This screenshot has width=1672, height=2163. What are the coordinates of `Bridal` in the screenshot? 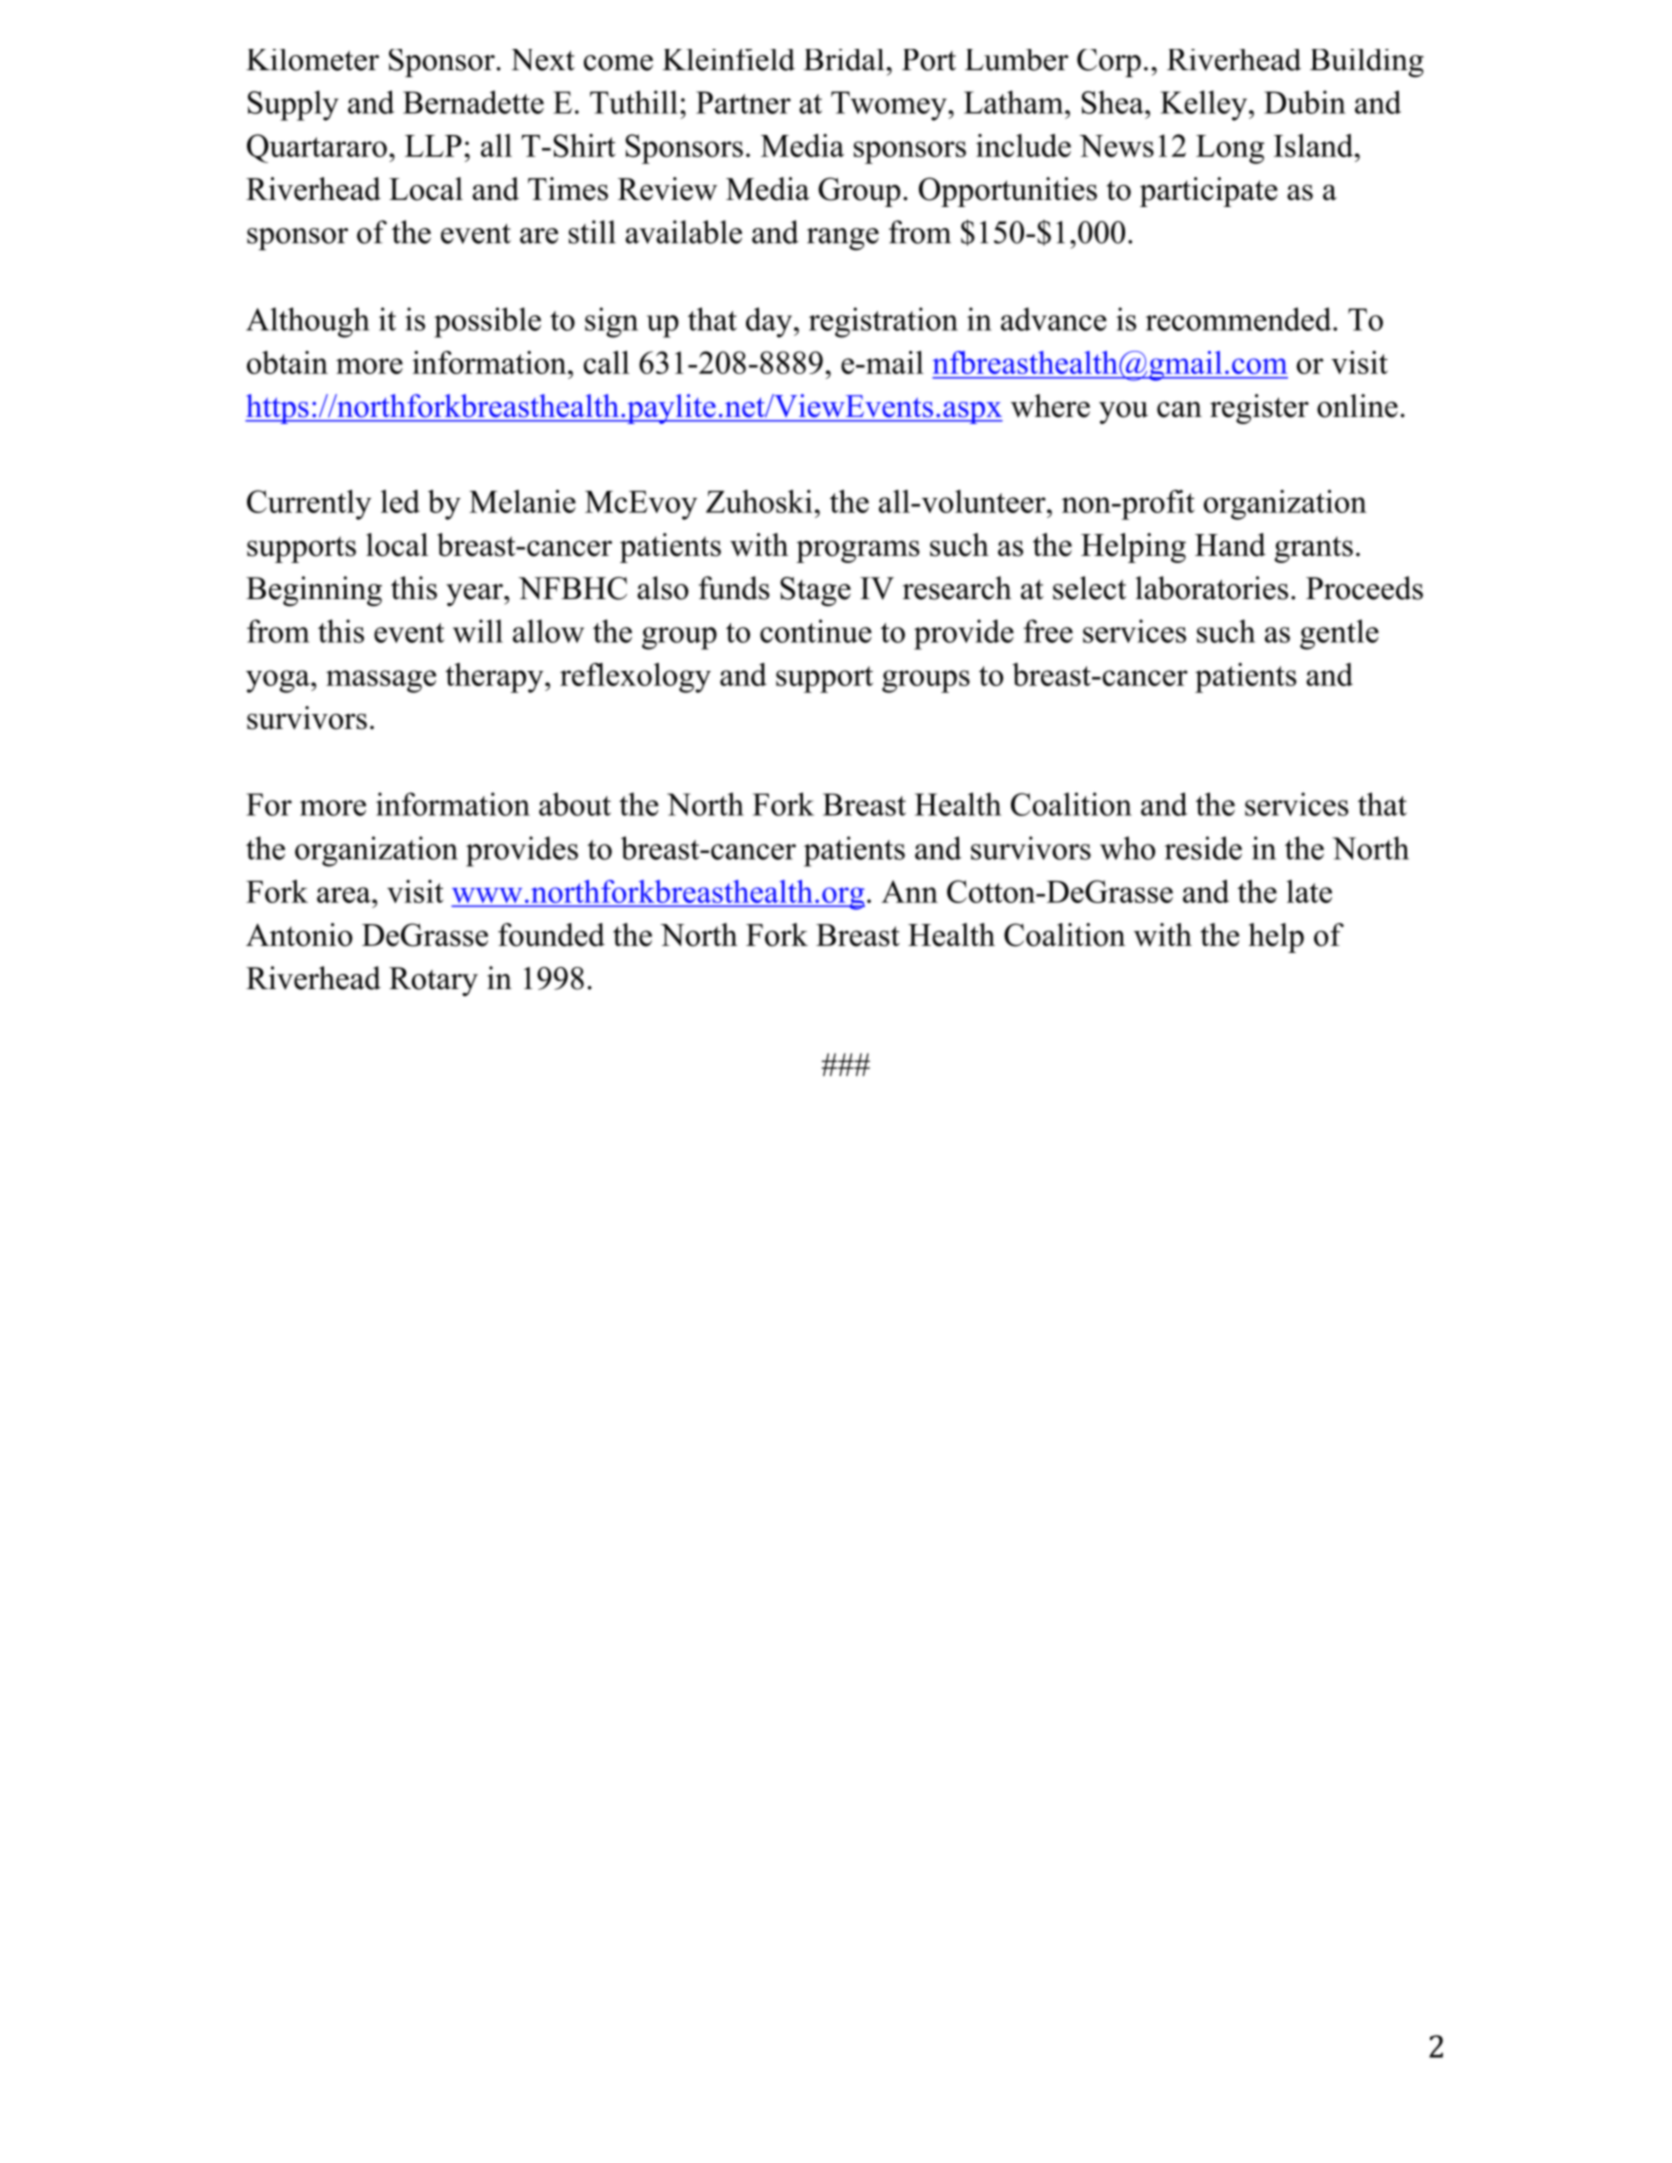 It's located at (844, 60).
